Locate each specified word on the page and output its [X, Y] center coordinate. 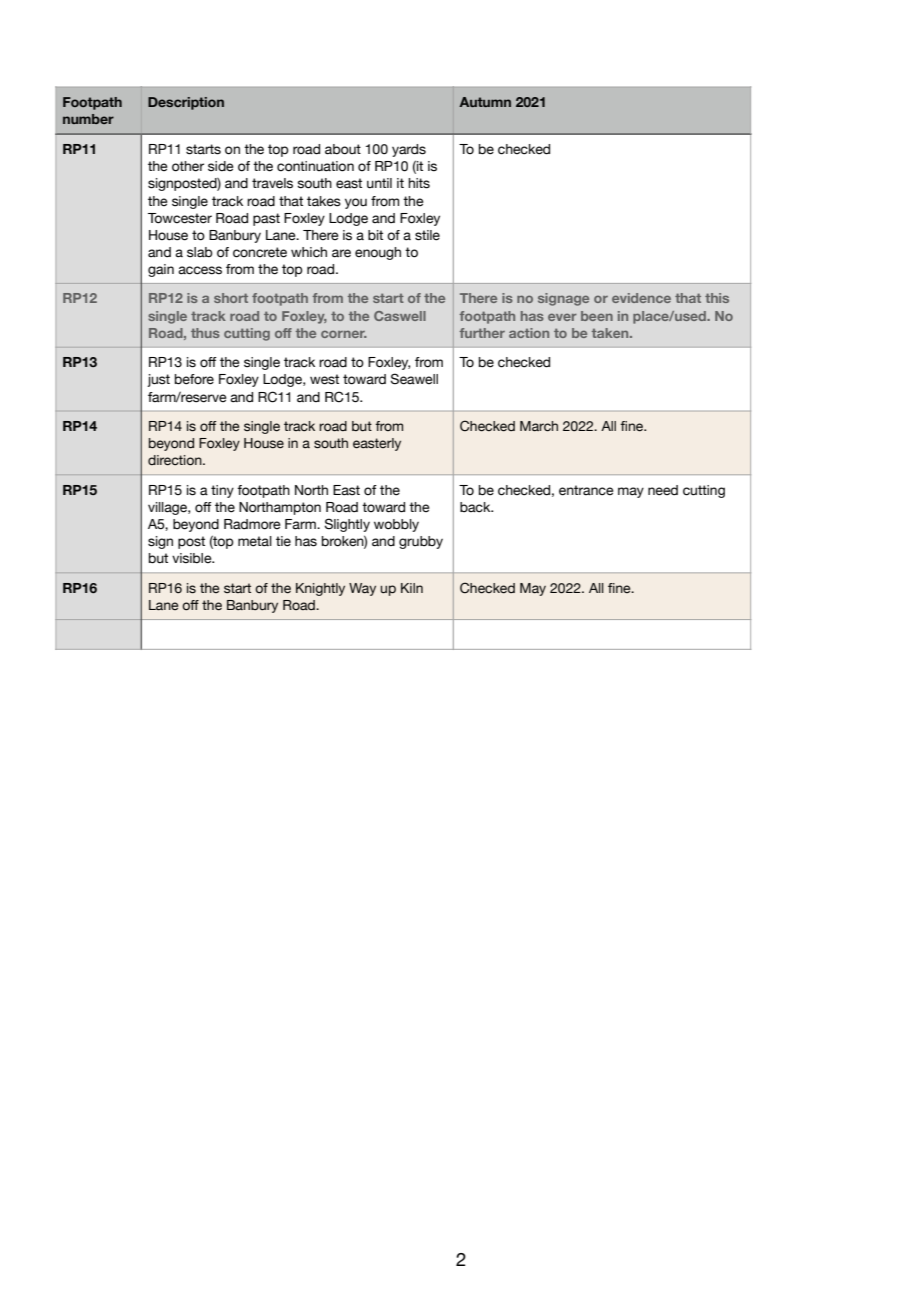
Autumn [485, 102]
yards [409, 150]
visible [193, 558]
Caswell [400, 316]
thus [205, 333]
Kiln [412, 588]
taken [611, 333]
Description [186, 103]
